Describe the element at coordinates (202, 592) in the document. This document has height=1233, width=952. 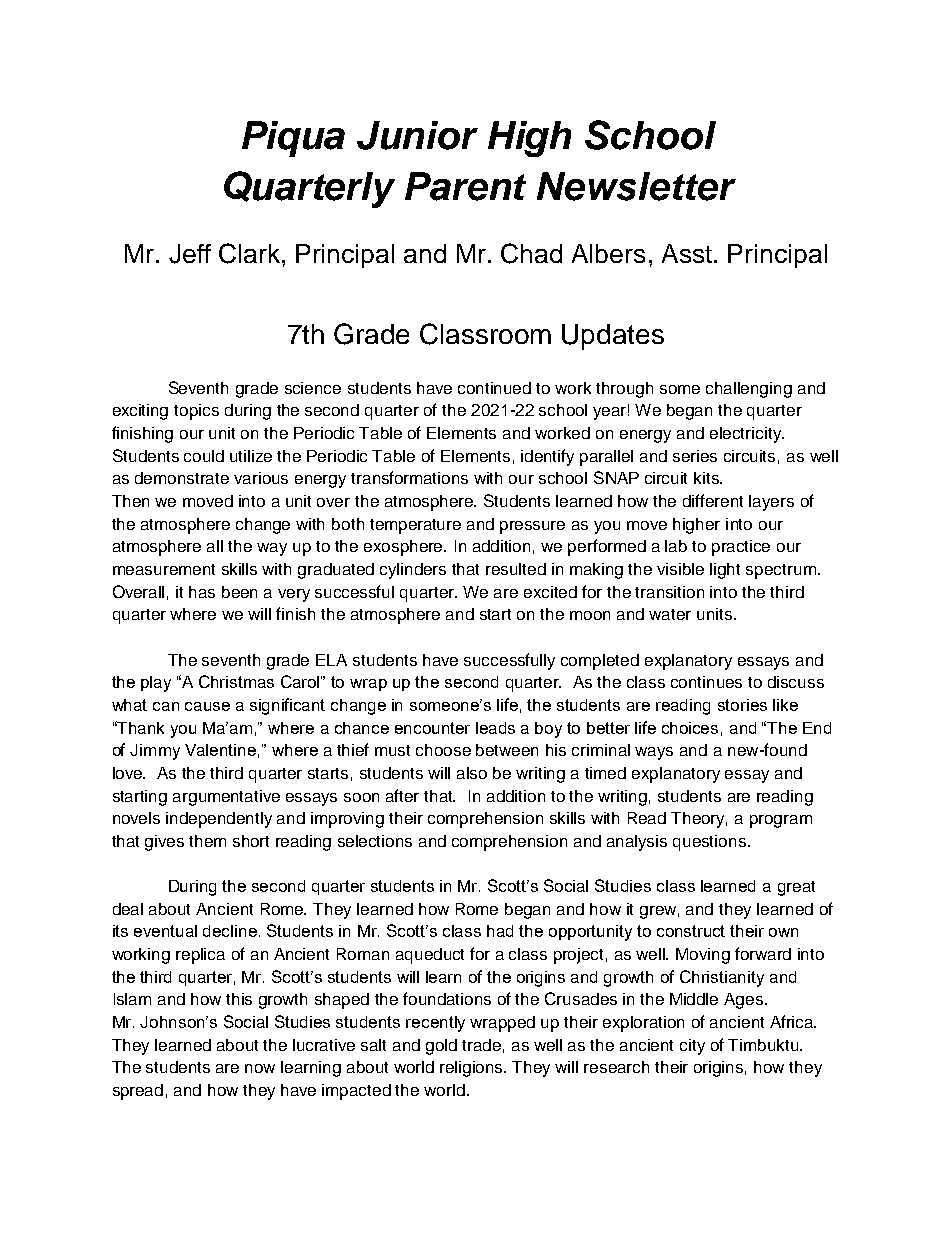
I see `has` at that location.
